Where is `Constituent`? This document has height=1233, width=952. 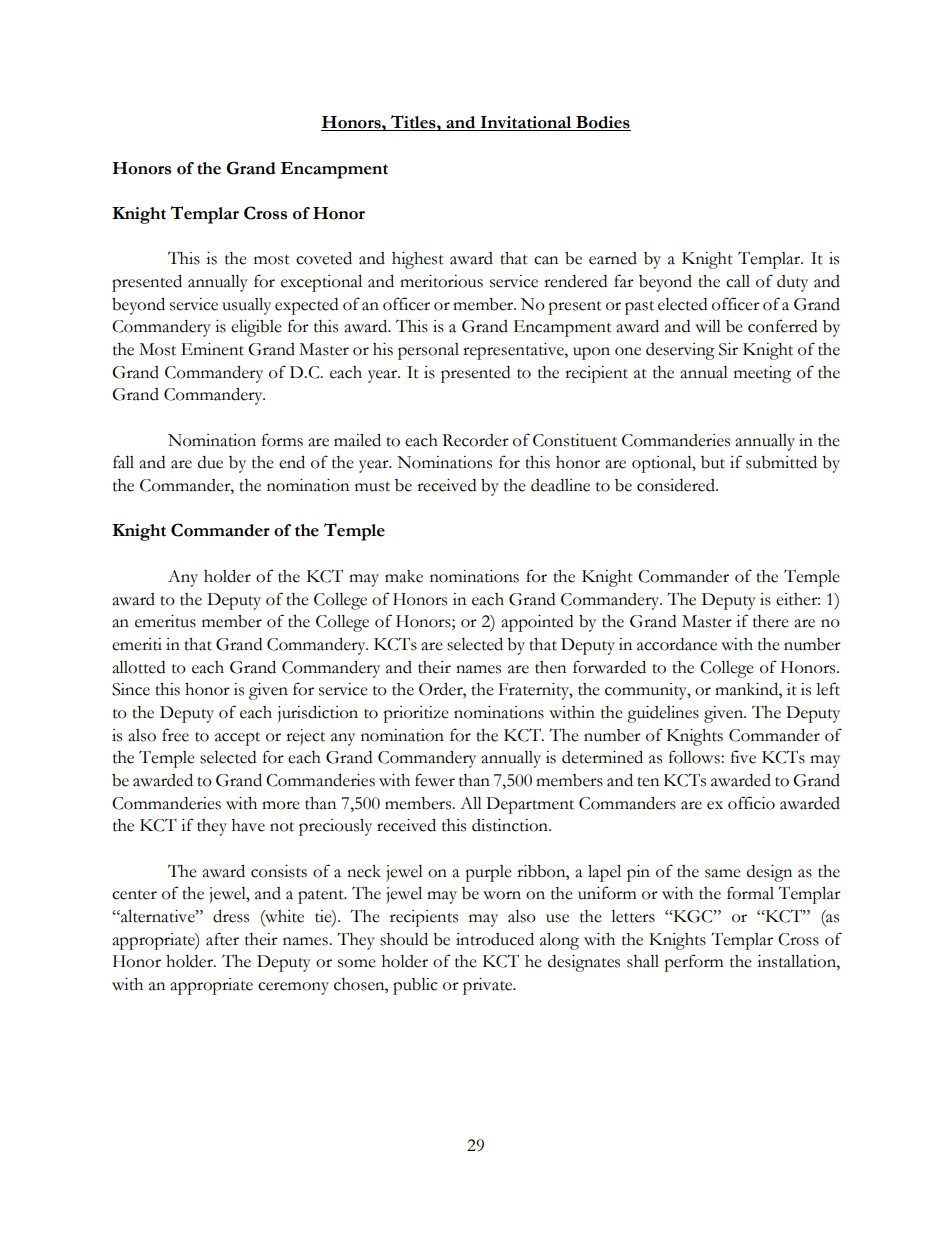
Constituent is located at coordinates (575, 440).
